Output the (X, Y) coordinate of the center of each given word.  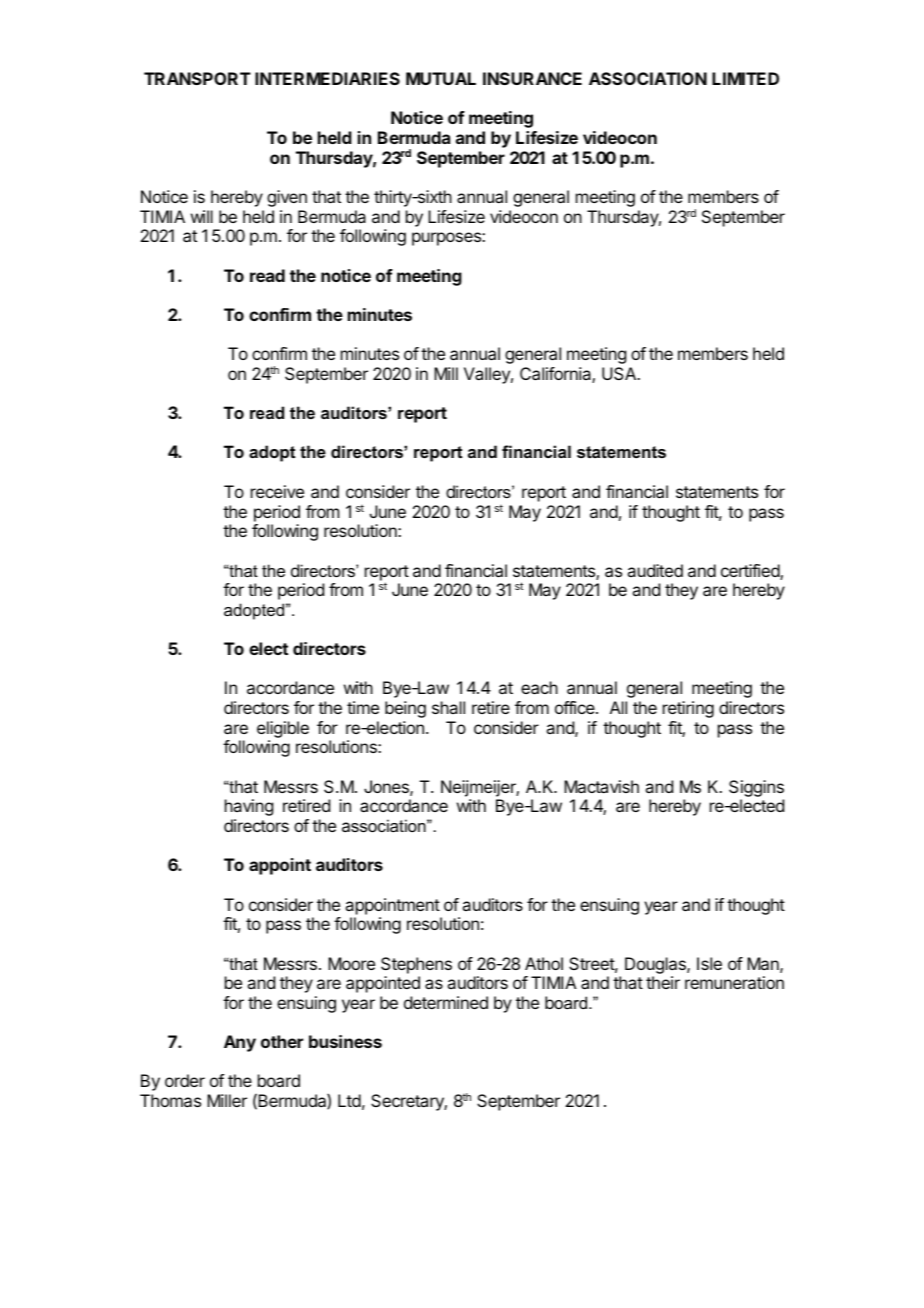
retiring (688, 709)
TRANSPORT (197, 78)
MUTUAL (441, 78)
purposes (447, 239)
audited (655, 570)
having (249, 807)
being (405, 709)
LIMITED (745, 78)
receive (277, 491)
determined (446, 1002)
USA (620, 373)
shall (448, 707)
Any (240, 1043)
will (202, 216)
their (663, 982)
